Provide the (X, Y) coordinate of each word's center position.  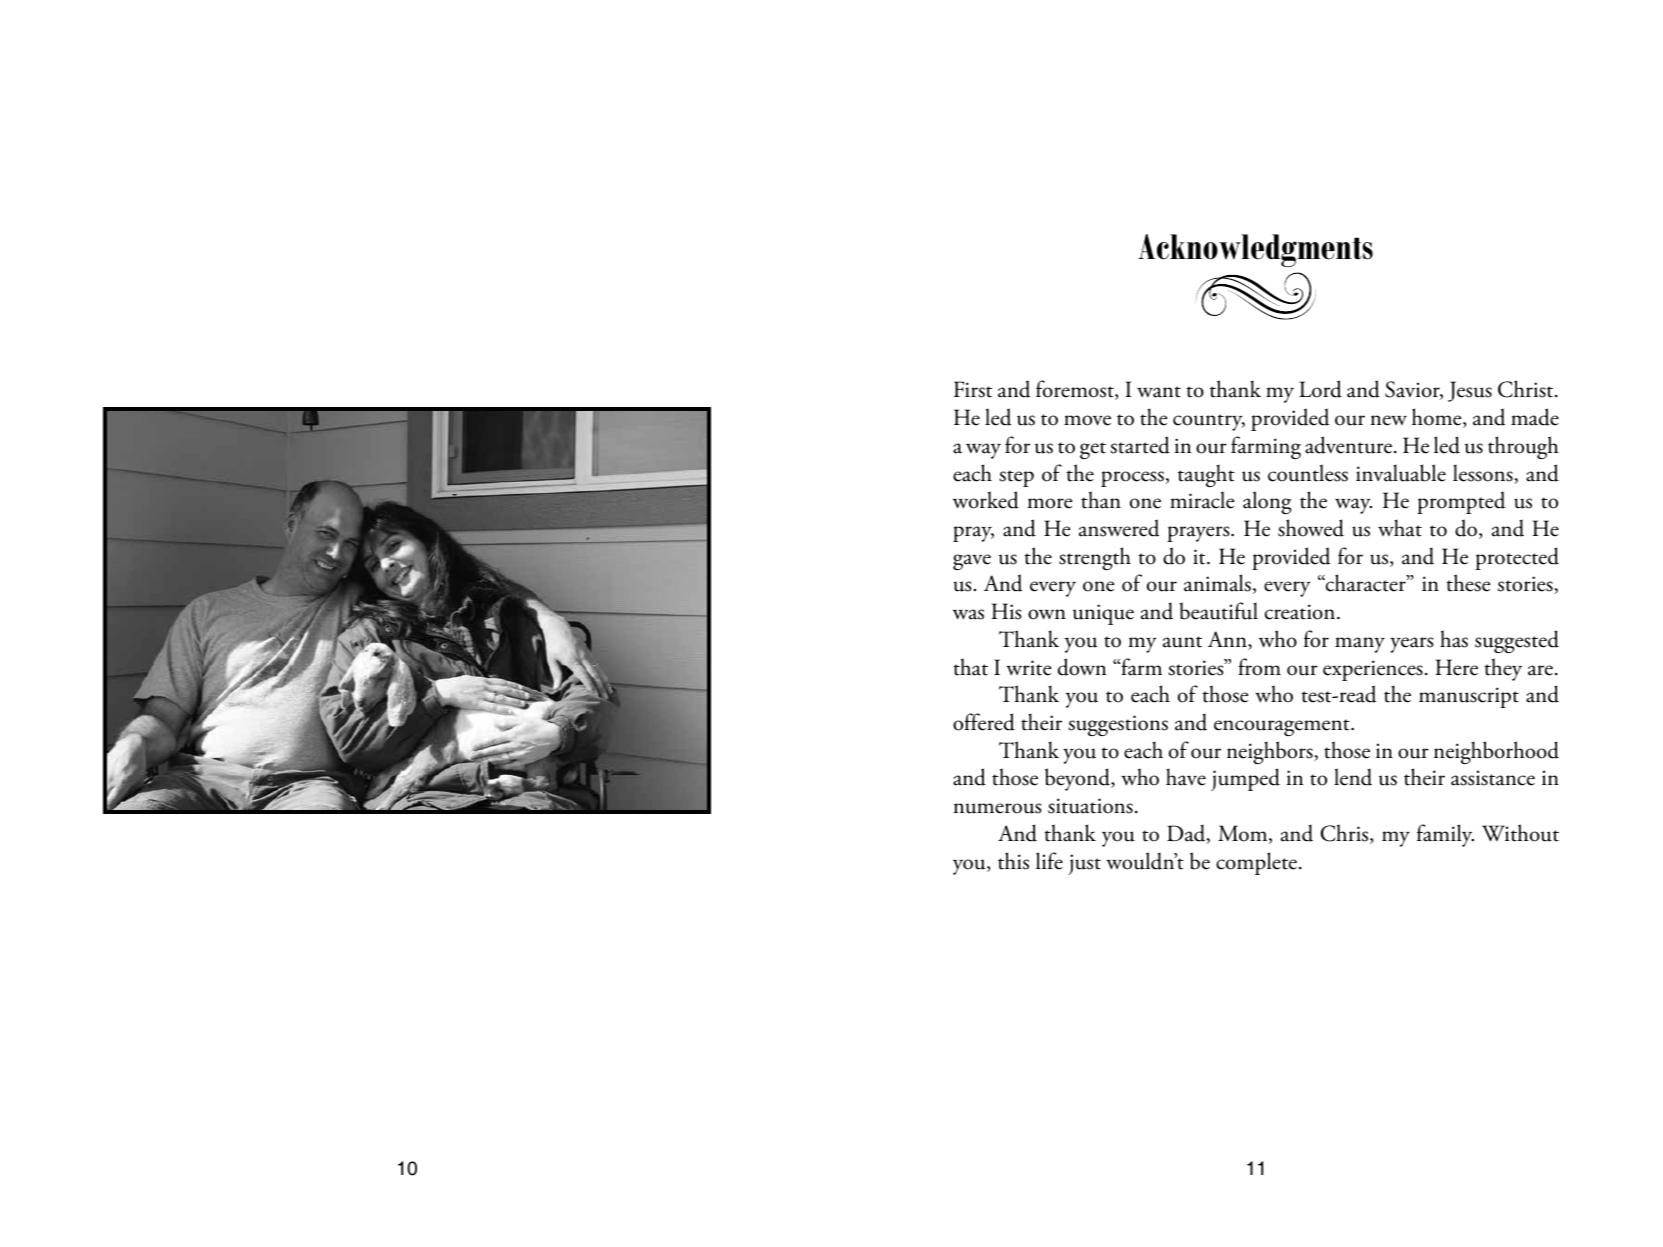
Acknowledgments (1255, 250)
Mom (1244, 834)
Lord (1320, 389)
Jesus (1470, 391)
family (1445, 835)
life (1049, 861)
